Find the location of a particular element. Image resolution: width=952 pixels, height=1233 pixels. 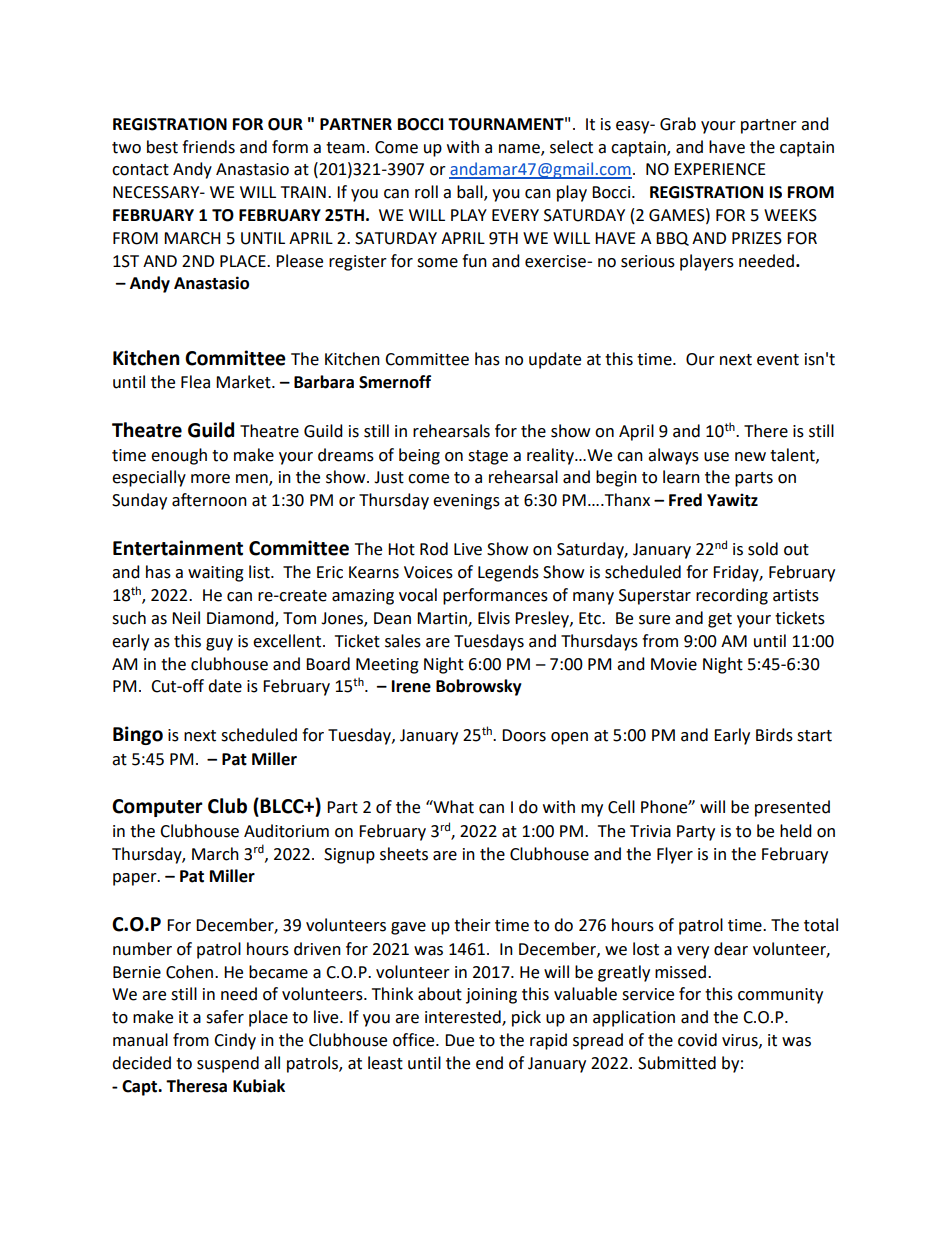

stage is located at coordinates (488, 457).
